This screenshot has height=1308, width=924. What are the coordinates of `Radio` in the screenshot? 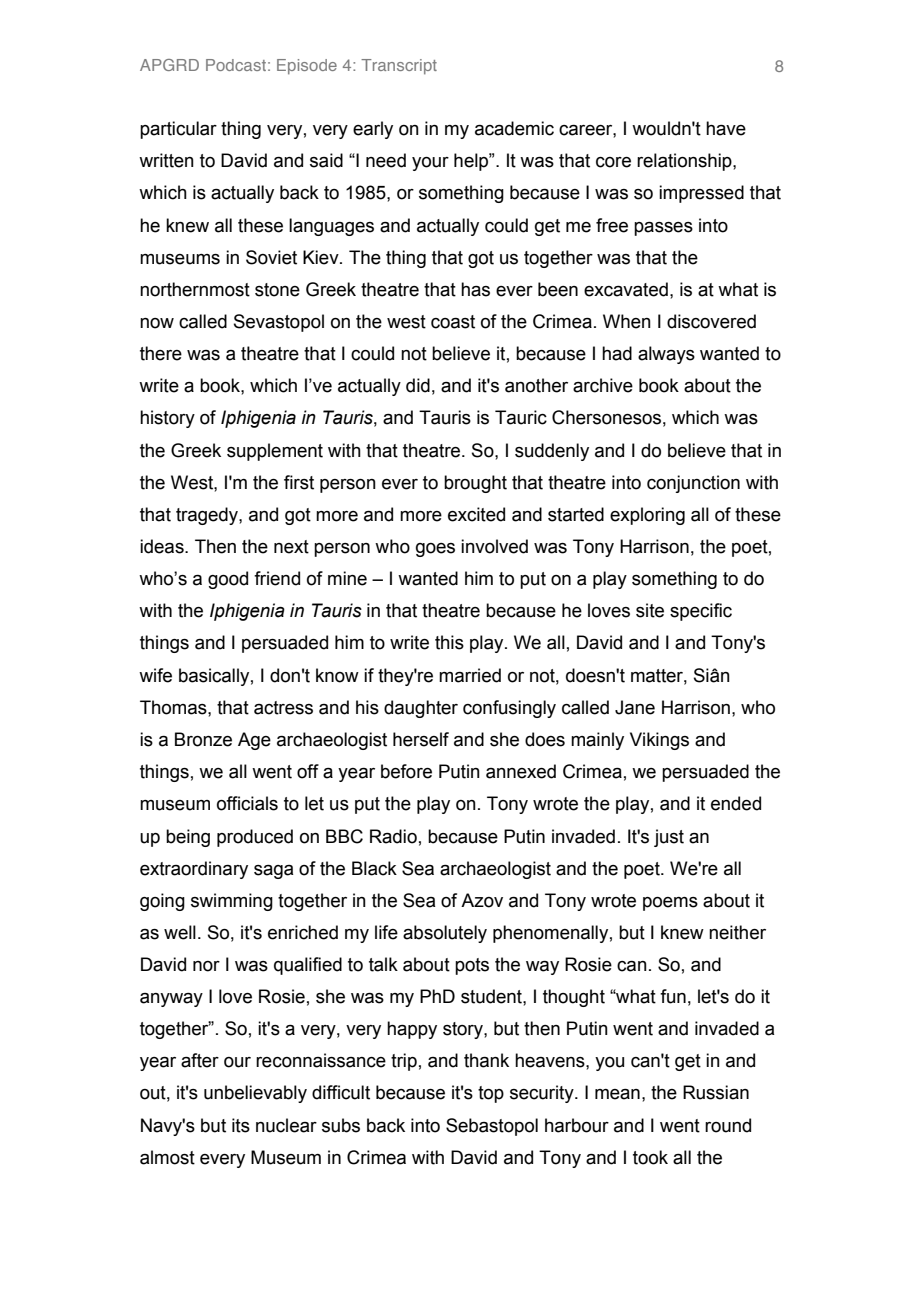 It's located at (393, 836).
